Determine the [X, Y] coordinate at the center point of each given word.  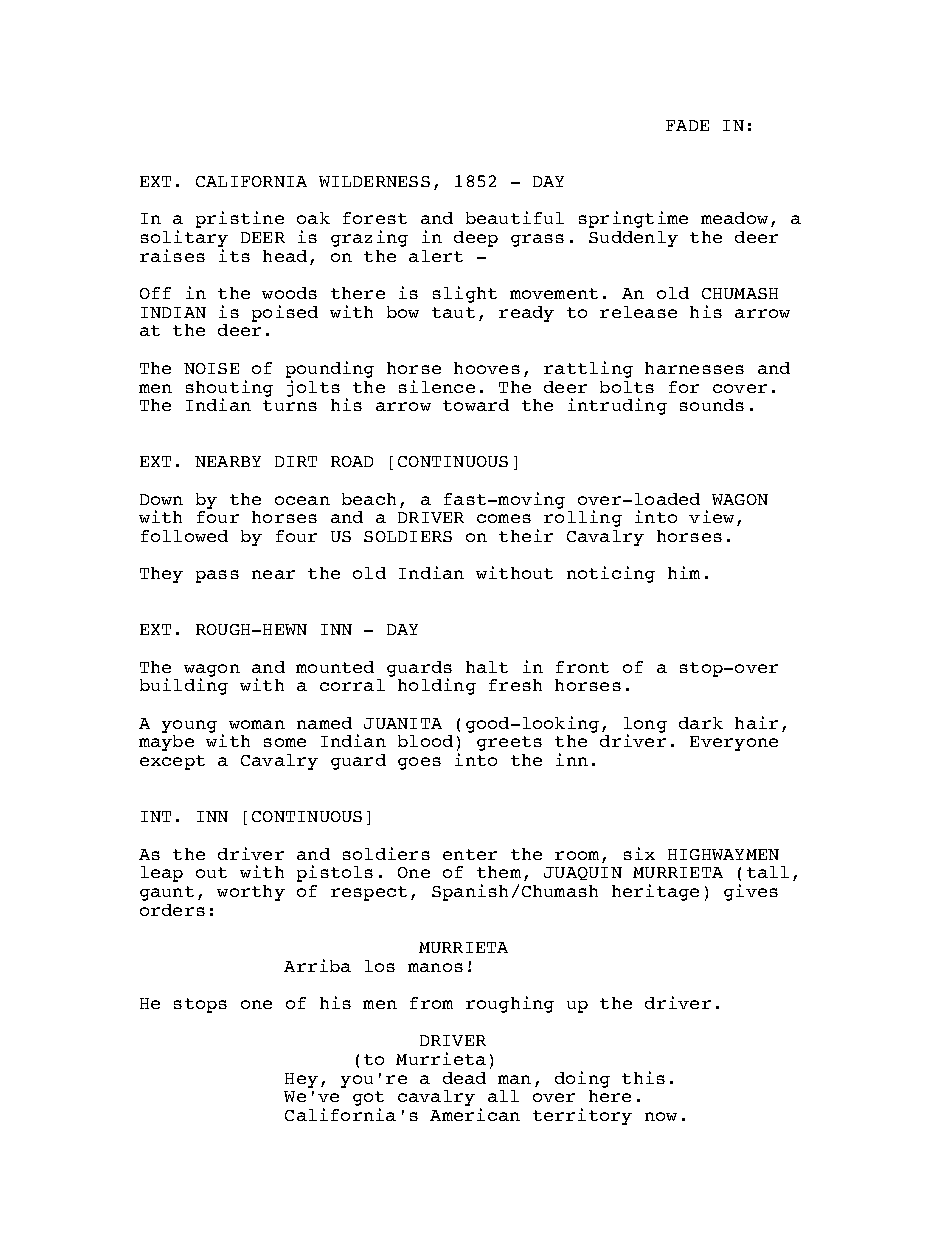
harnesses [694, 368]
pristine [240, 219]
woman [257, 724]
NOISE [211, 368]
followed [184, 536]
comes [504, 518]
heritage [655, 892]
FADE [687, 125]
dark [701, 723]
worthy [251, 893]
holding [437, 686]
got [368, 1100]
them [499, 872]
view [711, 516]
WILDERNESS [374, 181]
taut [453, 312]
